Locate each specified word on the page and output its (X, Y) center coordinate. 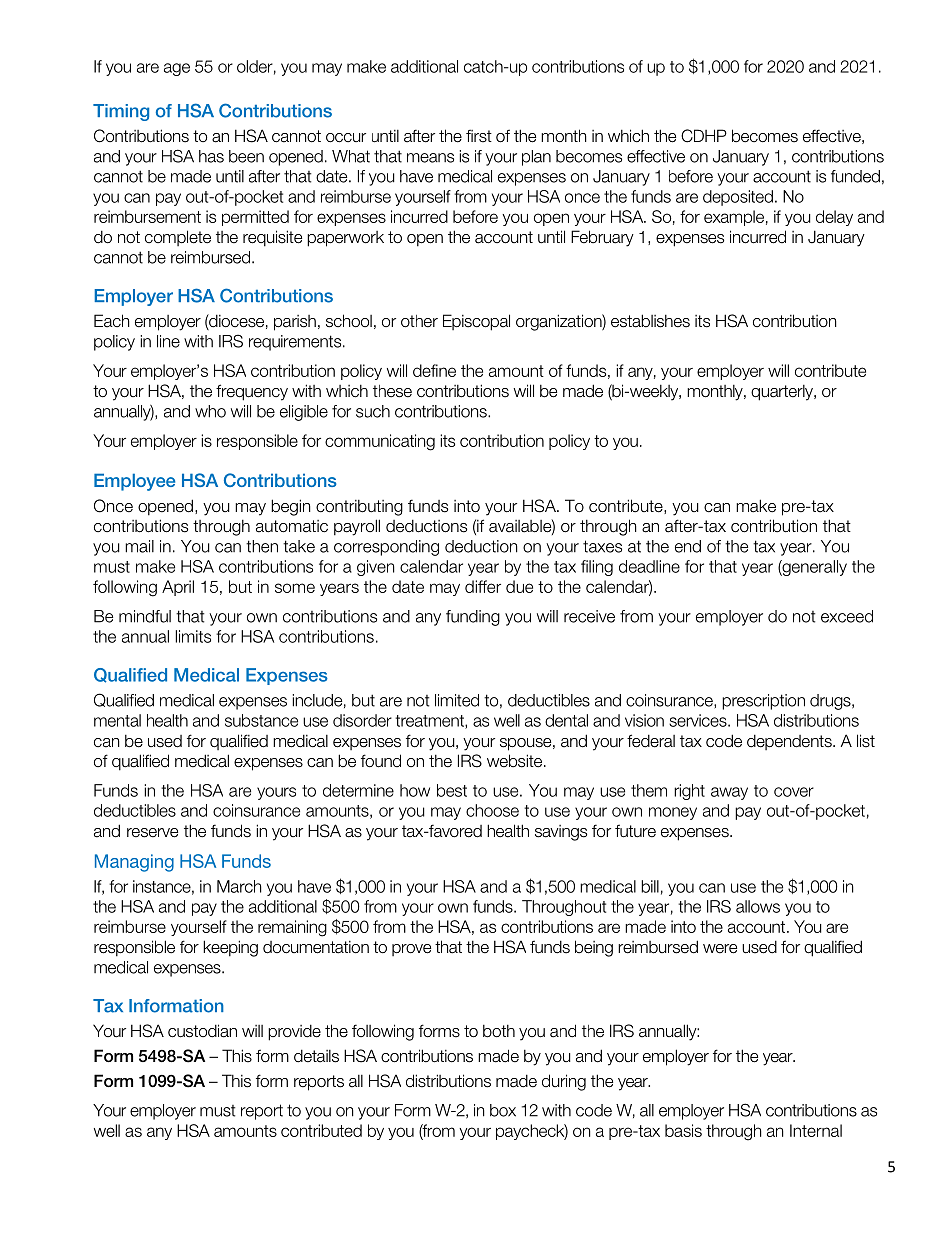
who (210, 411)
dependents (790, 742)
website (516, 761)
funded (855, 176)
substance (261, 720)
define (434, 370)
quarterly (783, 393)
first (479, 136)
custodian (202, 1031)
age (177, 69)
